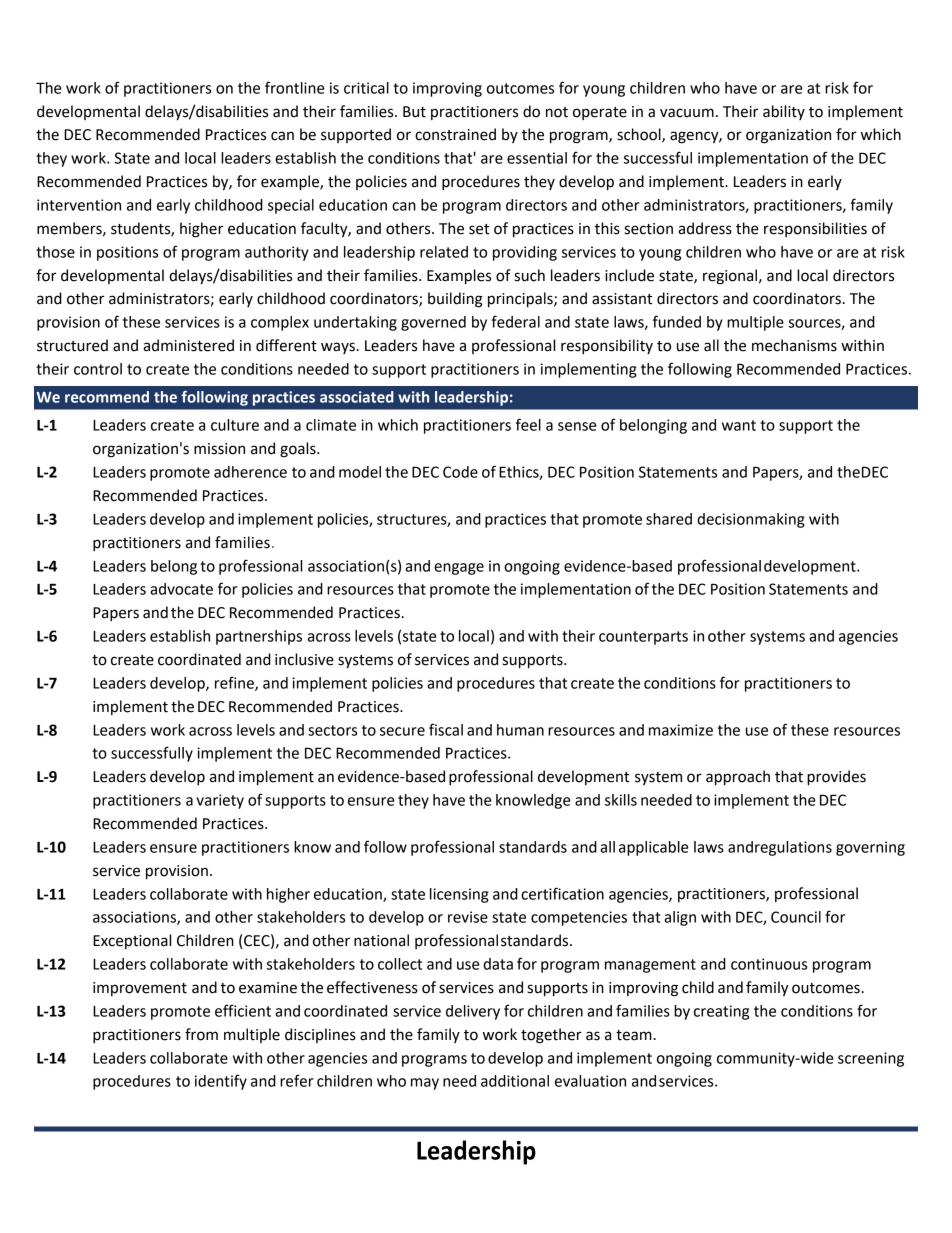 This document has width=952, height=1233. What do you see at coordinates (784, 112) in the document?
I see `ability` at bounding box center [784, 112].
